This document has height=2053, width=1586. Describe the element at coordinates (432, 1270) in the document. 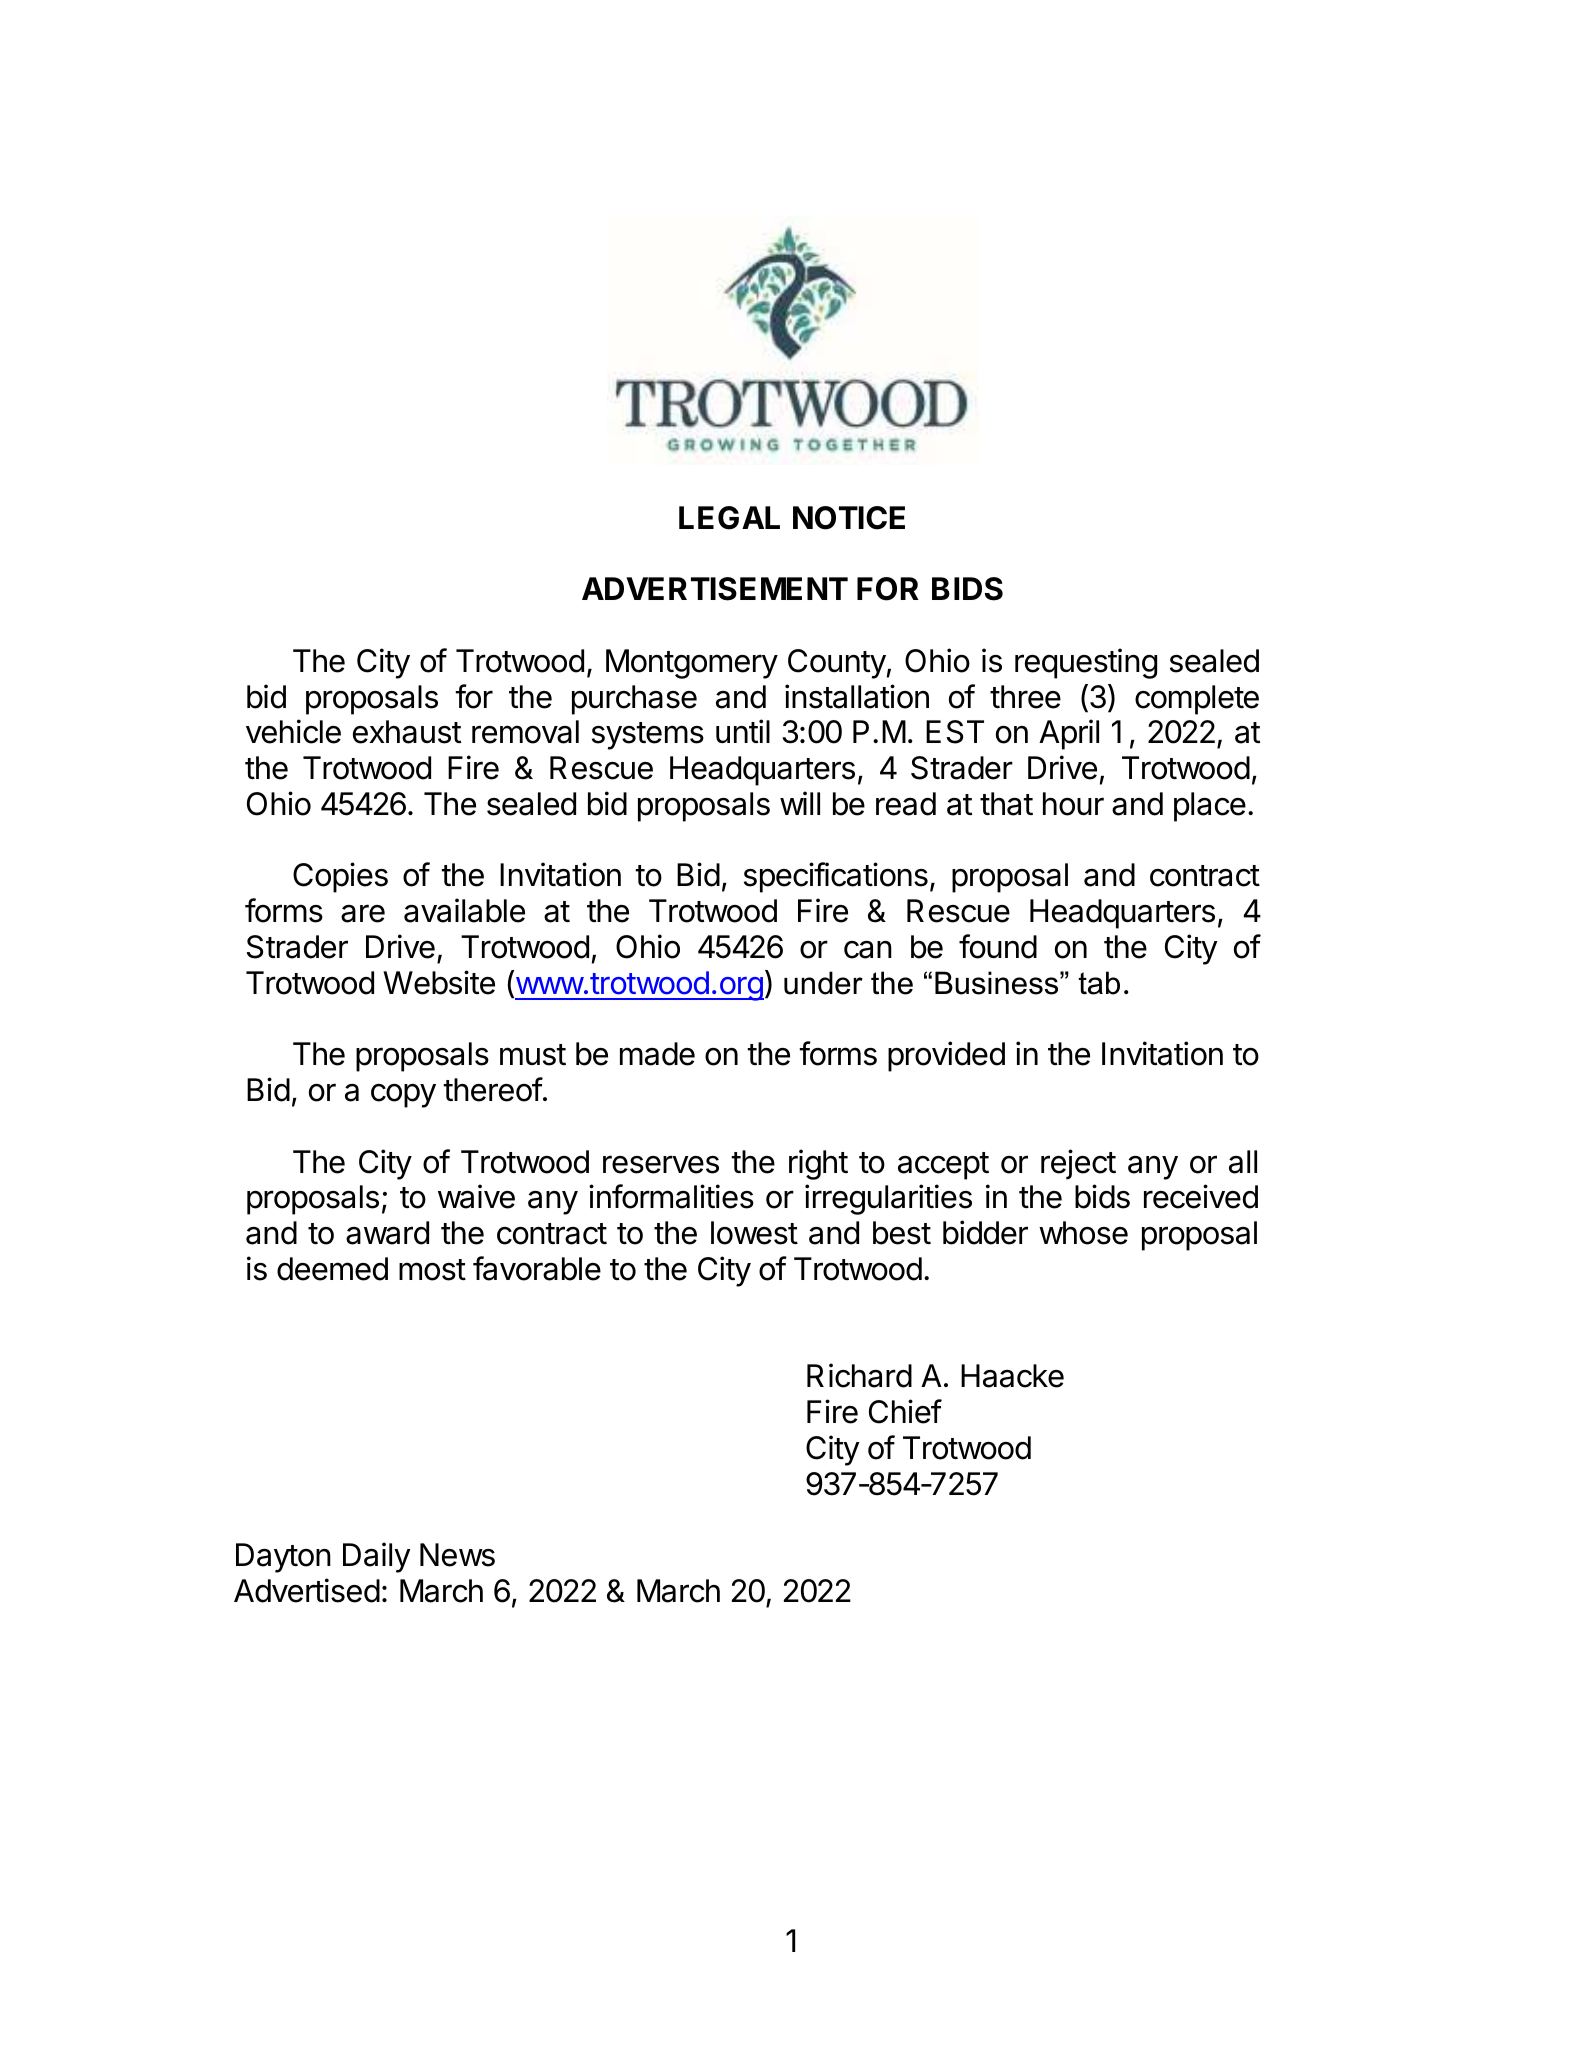

I see `most` at that location.
